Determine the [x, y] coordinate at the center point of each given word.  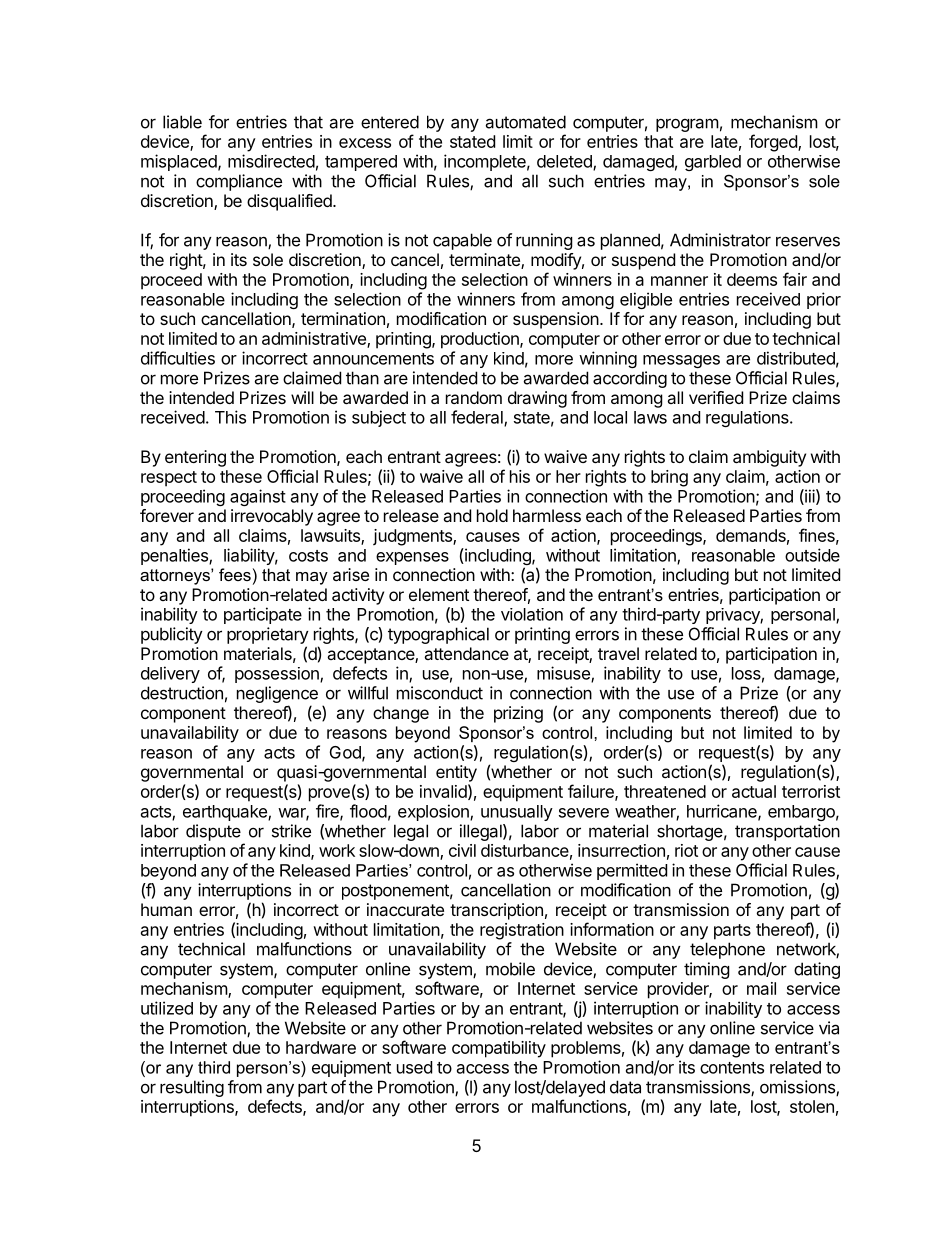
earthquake [226, 813]
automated [525, 122]
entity [456, 773]
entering [195, 458]
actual [754, 791]
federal [478, 418]
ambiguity [769, 458]
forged [774, 143]
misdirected [271, 161]
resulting [192, 1088]
